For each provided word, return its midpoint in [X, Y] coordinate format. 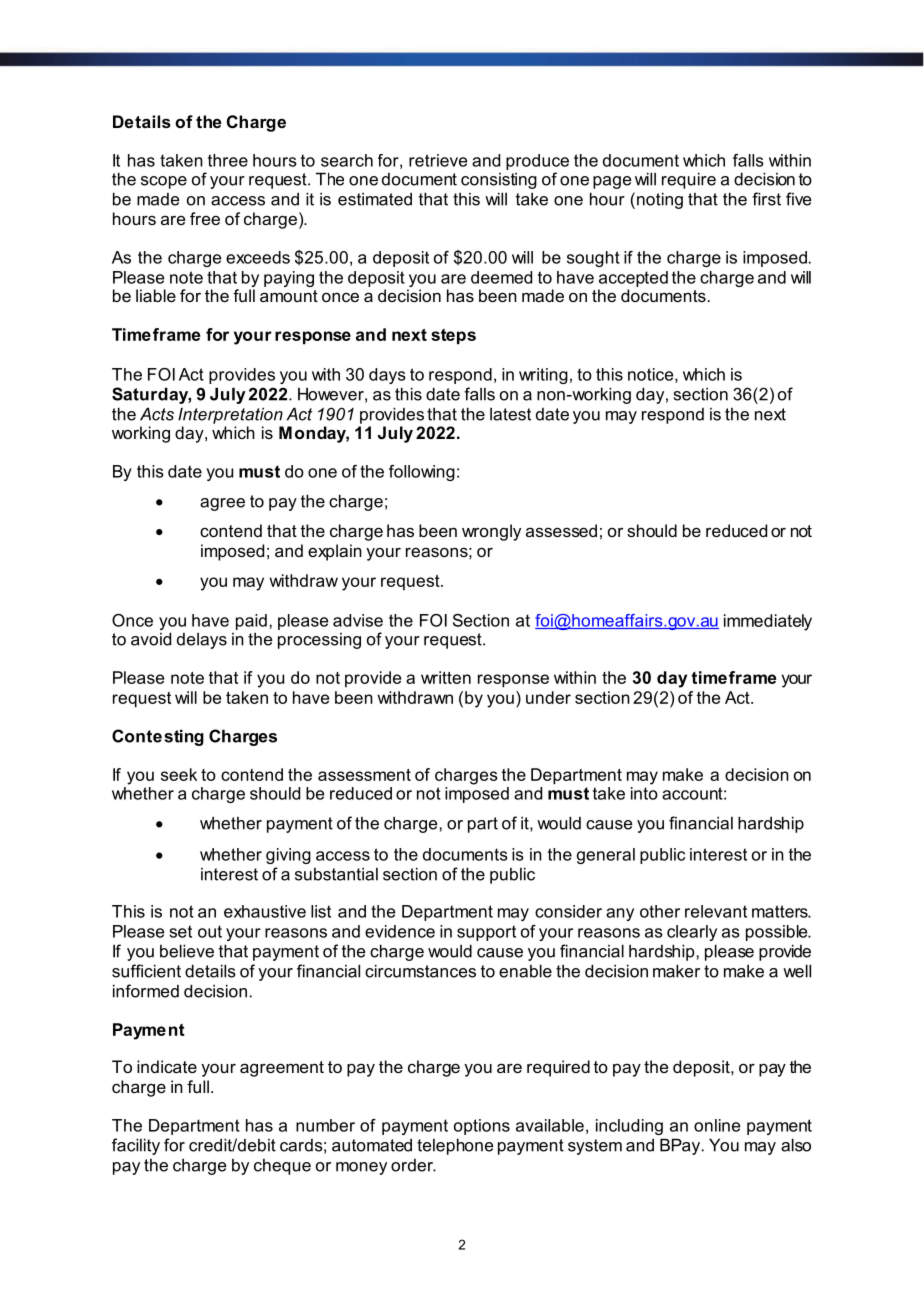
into [644, 793]
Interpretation [230, 415]
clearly [692, 933]
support [486, 933]
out [210, 931]
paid [251, 622]
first [766, 199]
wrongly [491, 532]
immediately [768, 622]
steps [453, 336]
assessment [364, 775]
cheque [282, 1167]
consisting [499, 181]
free [205, 218]
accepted [633, 279]
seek [179, 774]
